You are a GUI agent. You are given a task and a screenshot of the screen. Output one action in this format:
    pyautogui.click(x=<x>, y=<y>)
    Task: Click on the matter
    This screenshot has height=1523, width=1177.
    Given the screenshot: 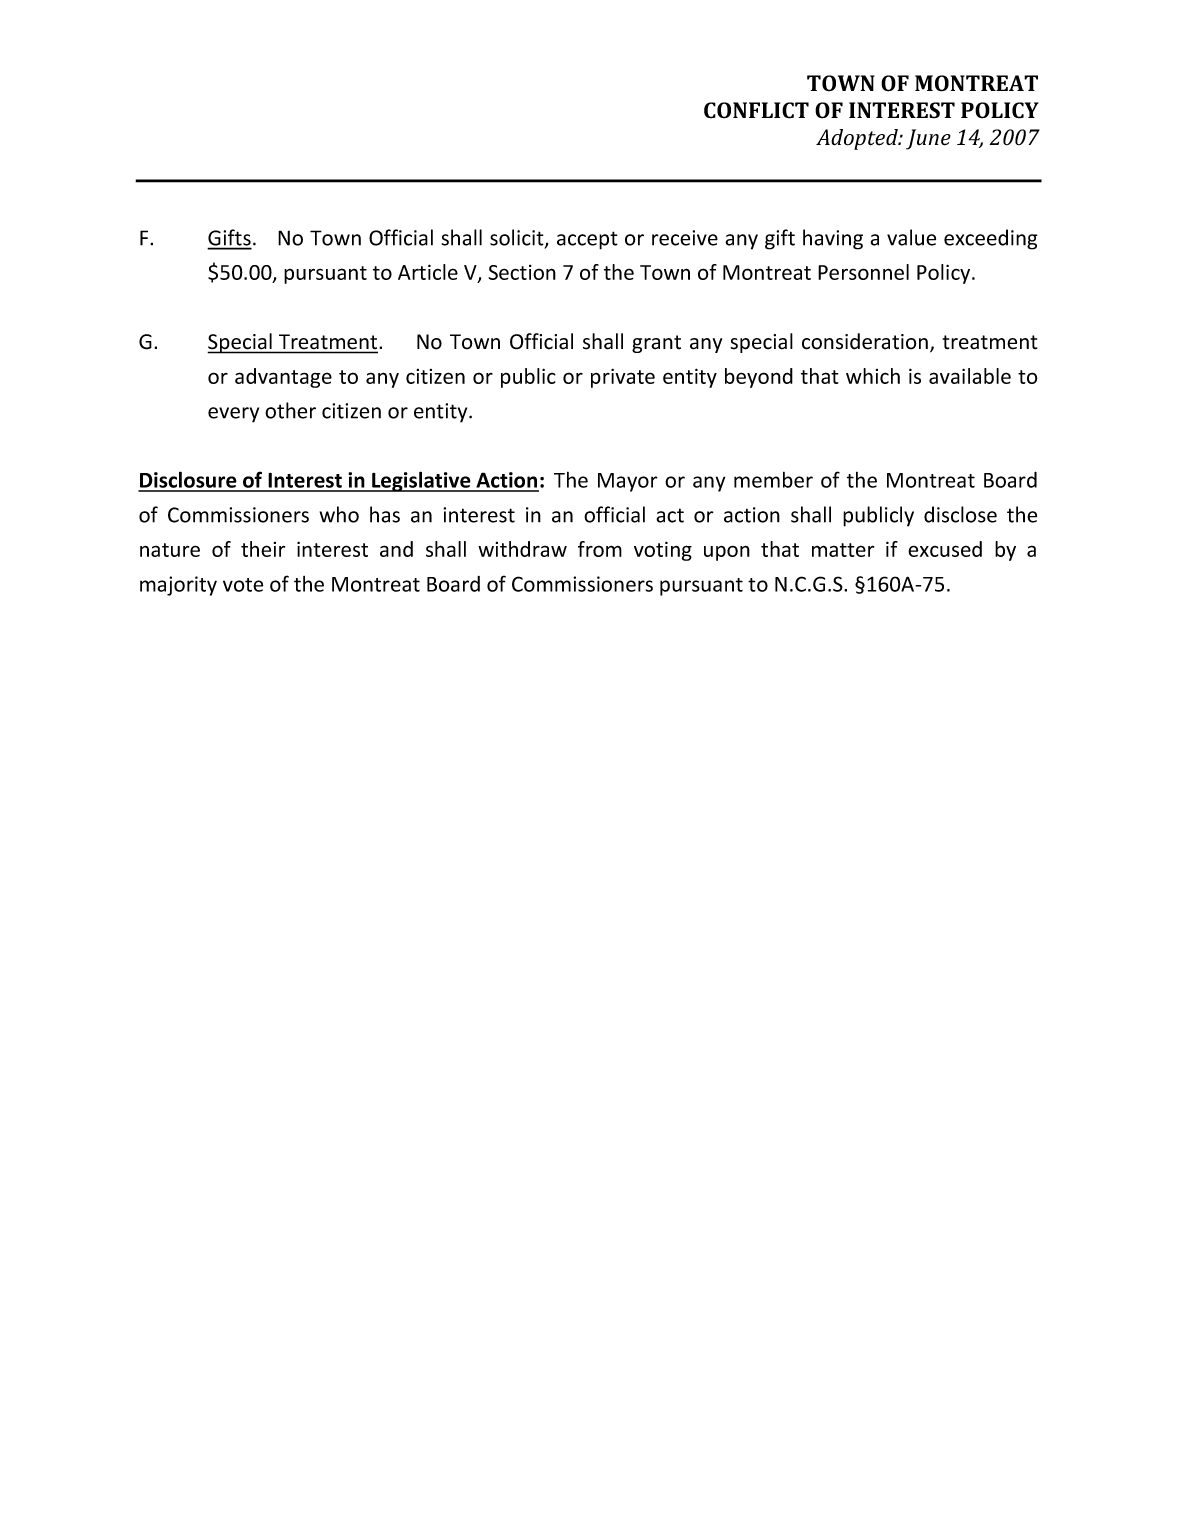 What is the action you would take?
    pyautogui.click(x=843, y=550)
